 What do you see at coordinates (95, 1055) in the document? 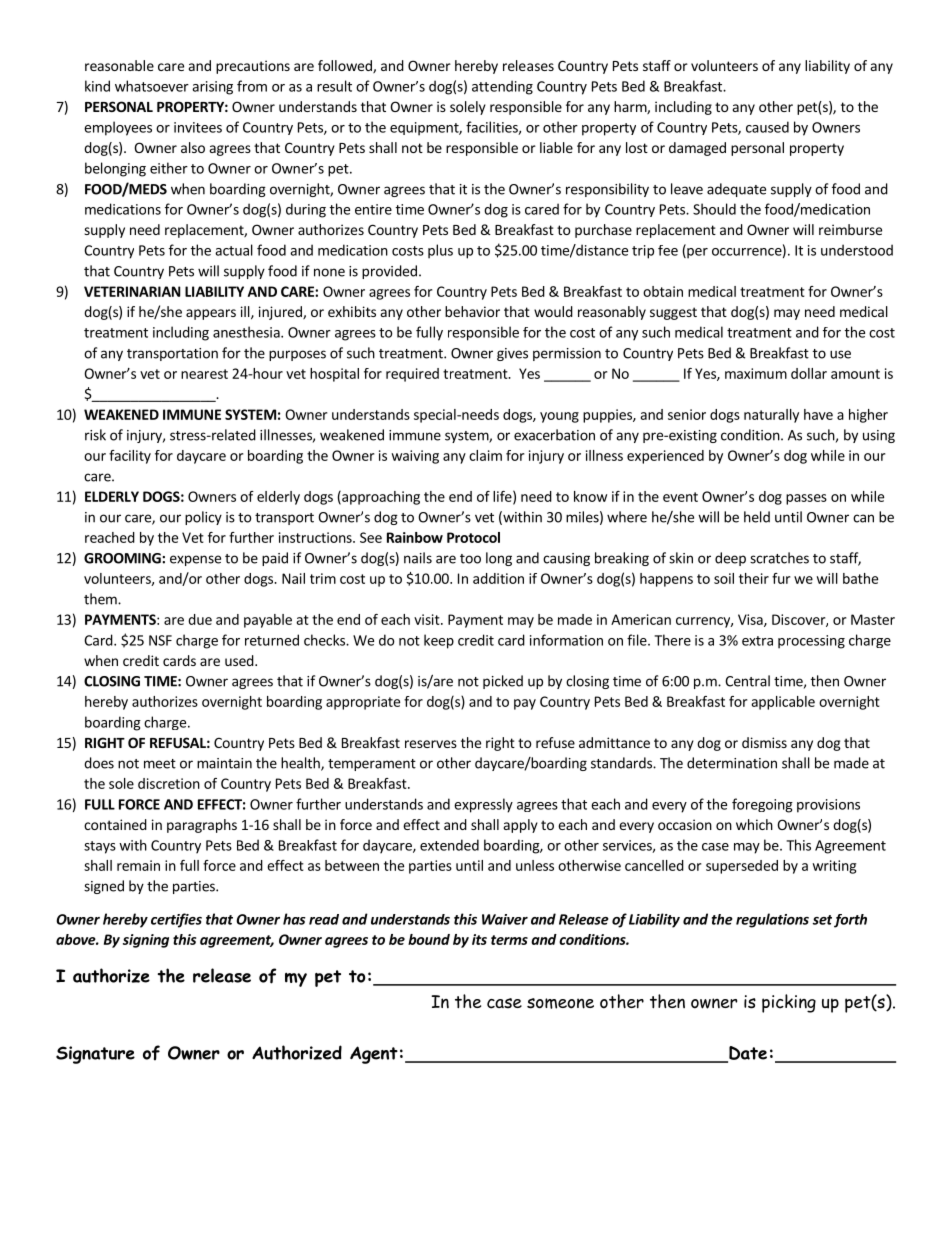
I see `Signature` at bounding box center [95, 1055].
